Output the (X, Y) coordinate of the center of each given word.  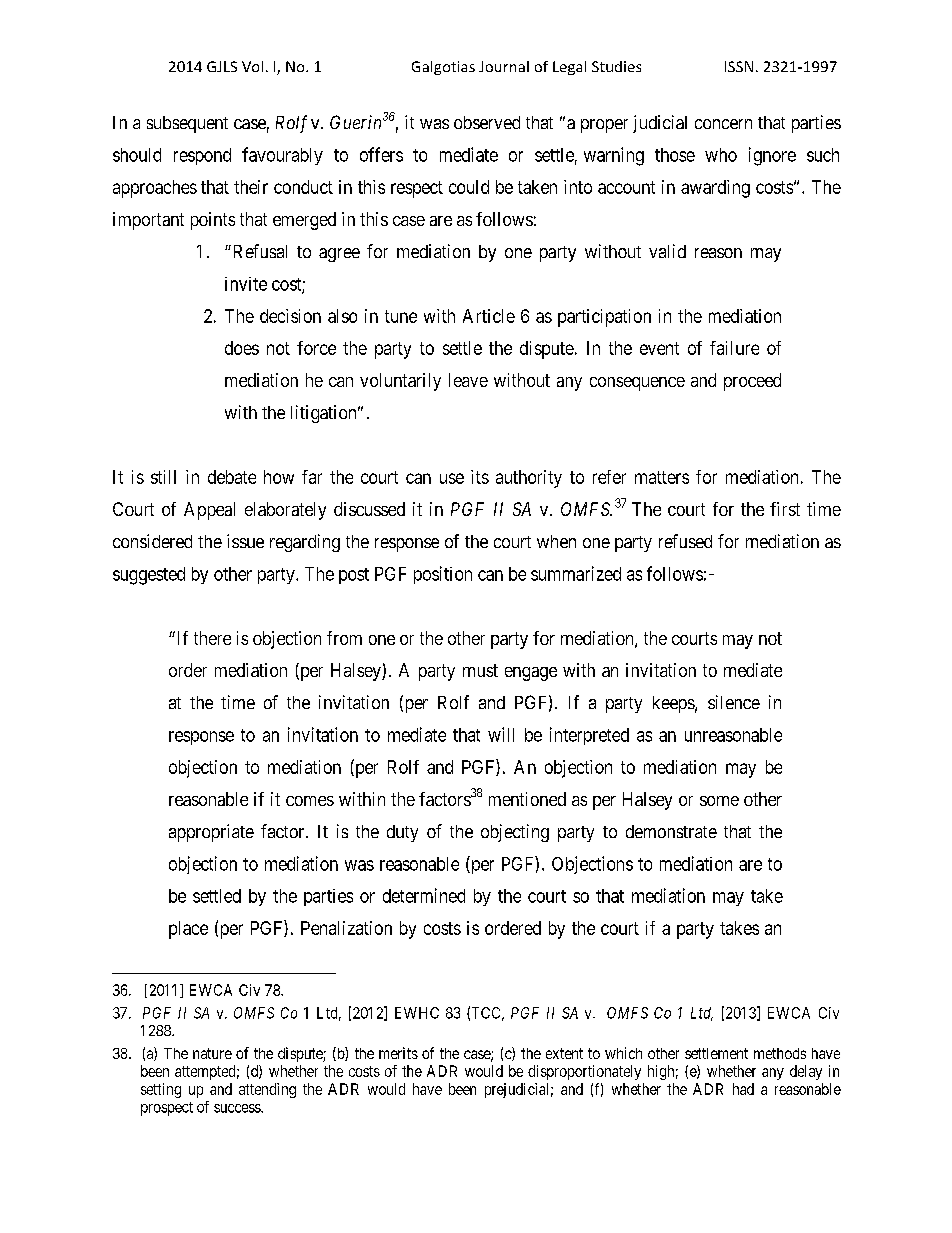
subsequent (187, 124)
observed (487, 122)
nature (212, 1053)
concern (723, 124)
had (743, 1089)
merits (398, 1053)
